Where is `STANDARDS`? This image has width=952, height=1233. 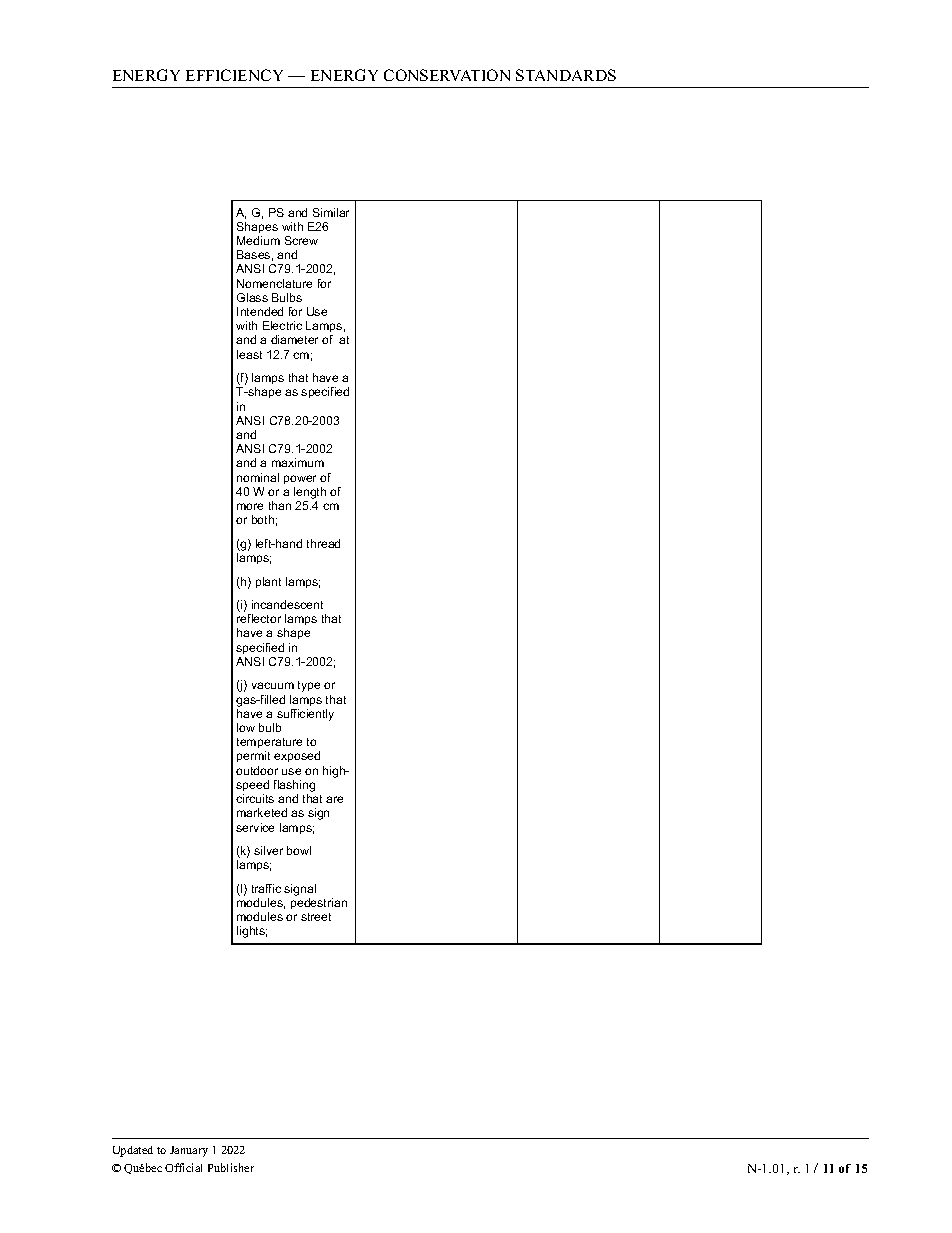 STANDARDS is located at coordinates (566, 75).
